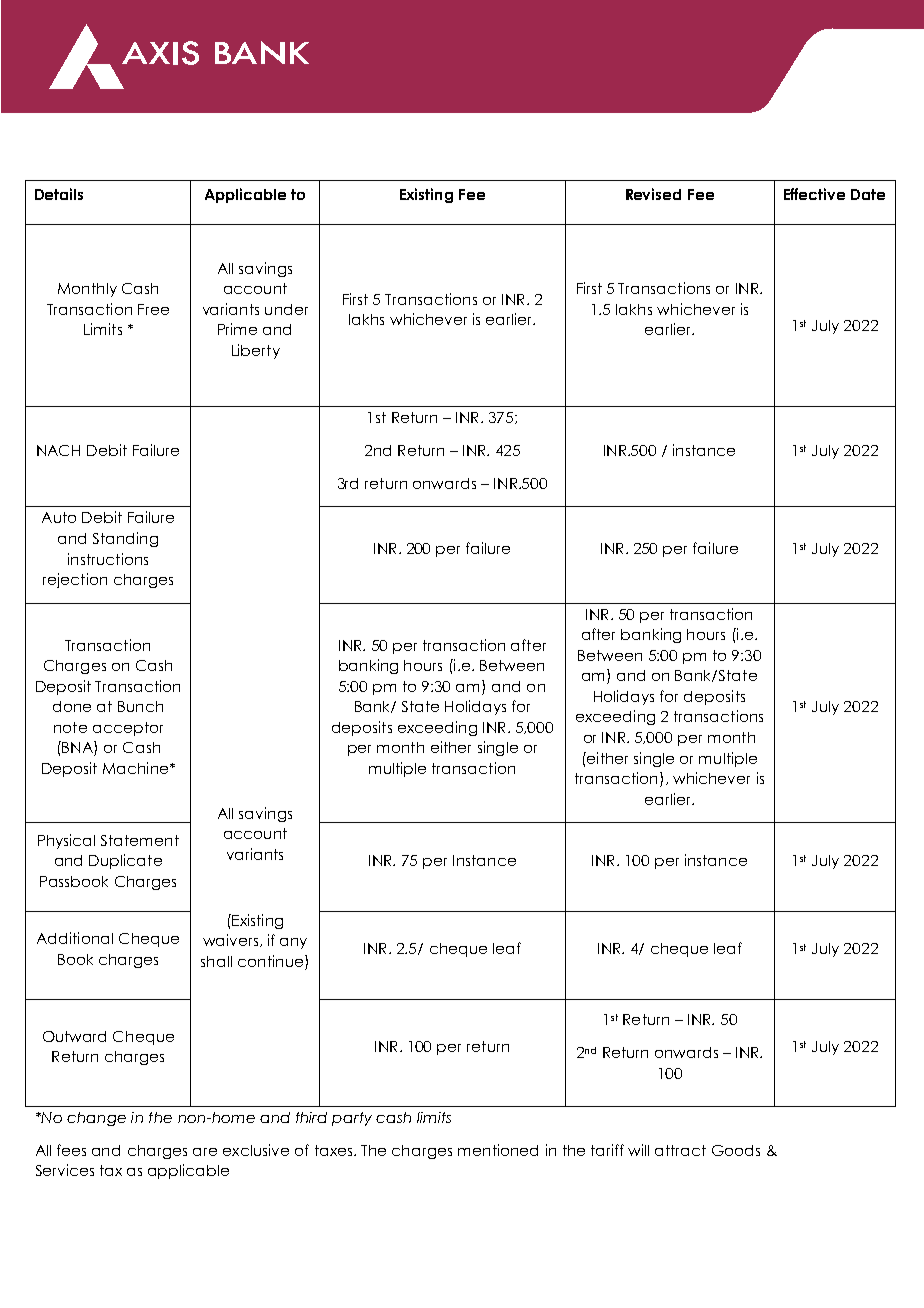 This screenshot has width=924, height=1308. Describe the element at coordinates (256, 351) in the screenshot. I see `Liberty` at that location.
